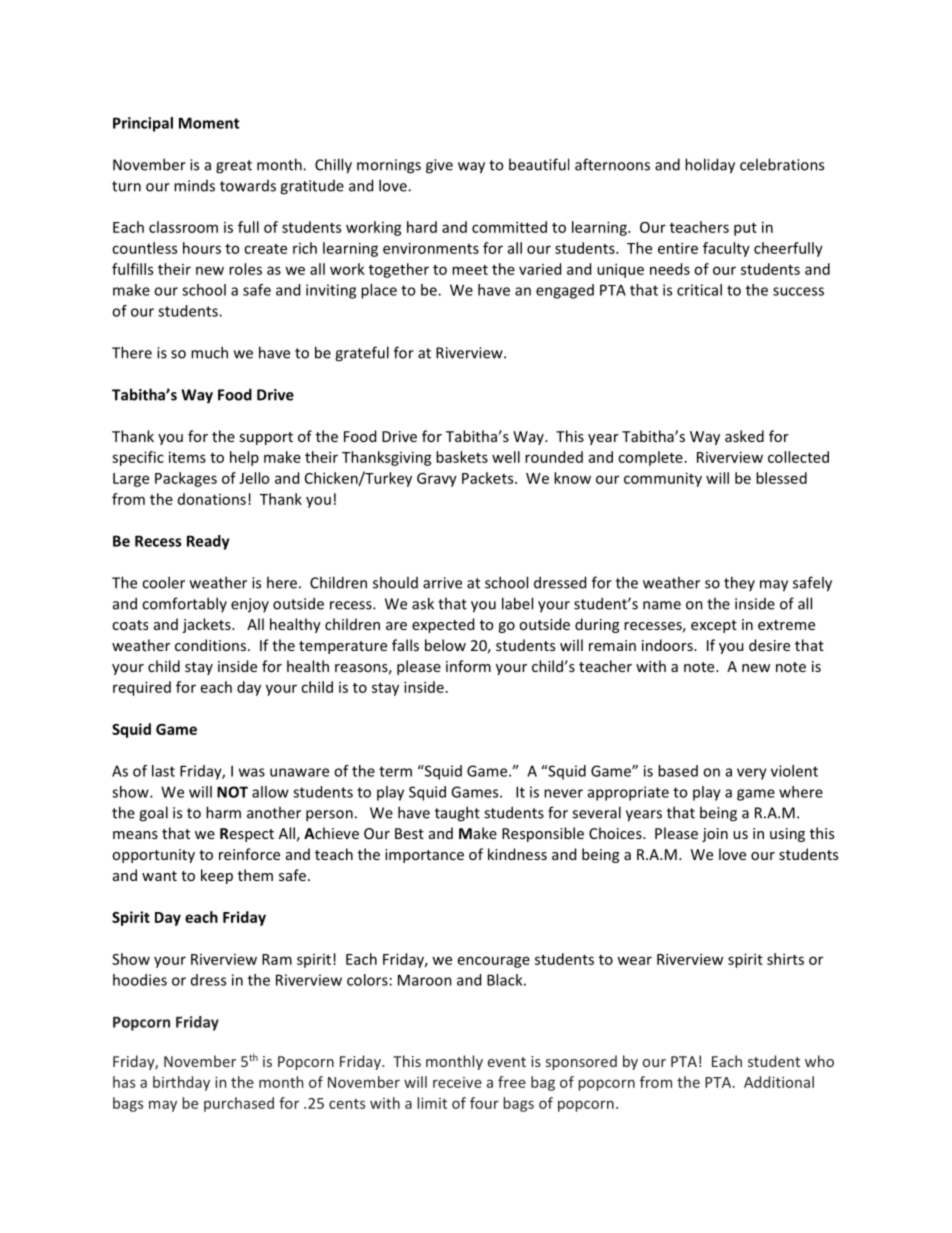  Describe the element at coordinates (252, 772) in the image. I see `was` at that location.
